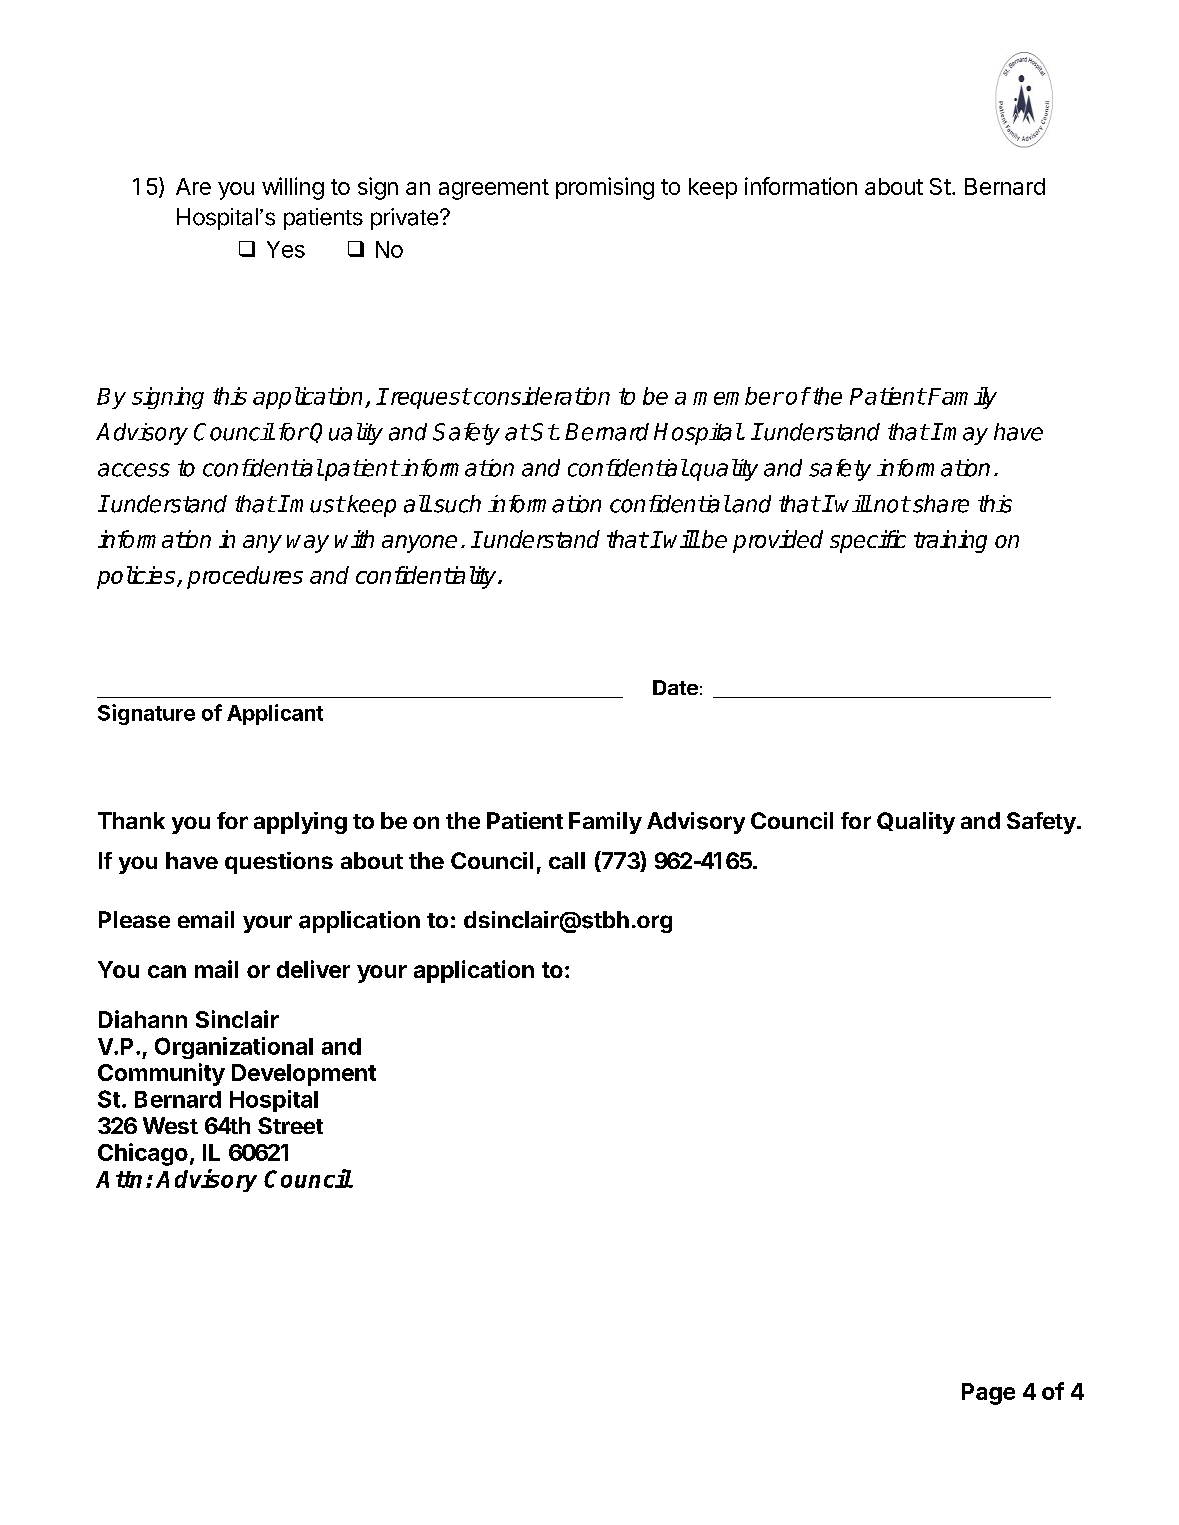  What do you see at coordinates (868, 541) in the screenshot?
I see `specific` at bounding box center [868, 541].
